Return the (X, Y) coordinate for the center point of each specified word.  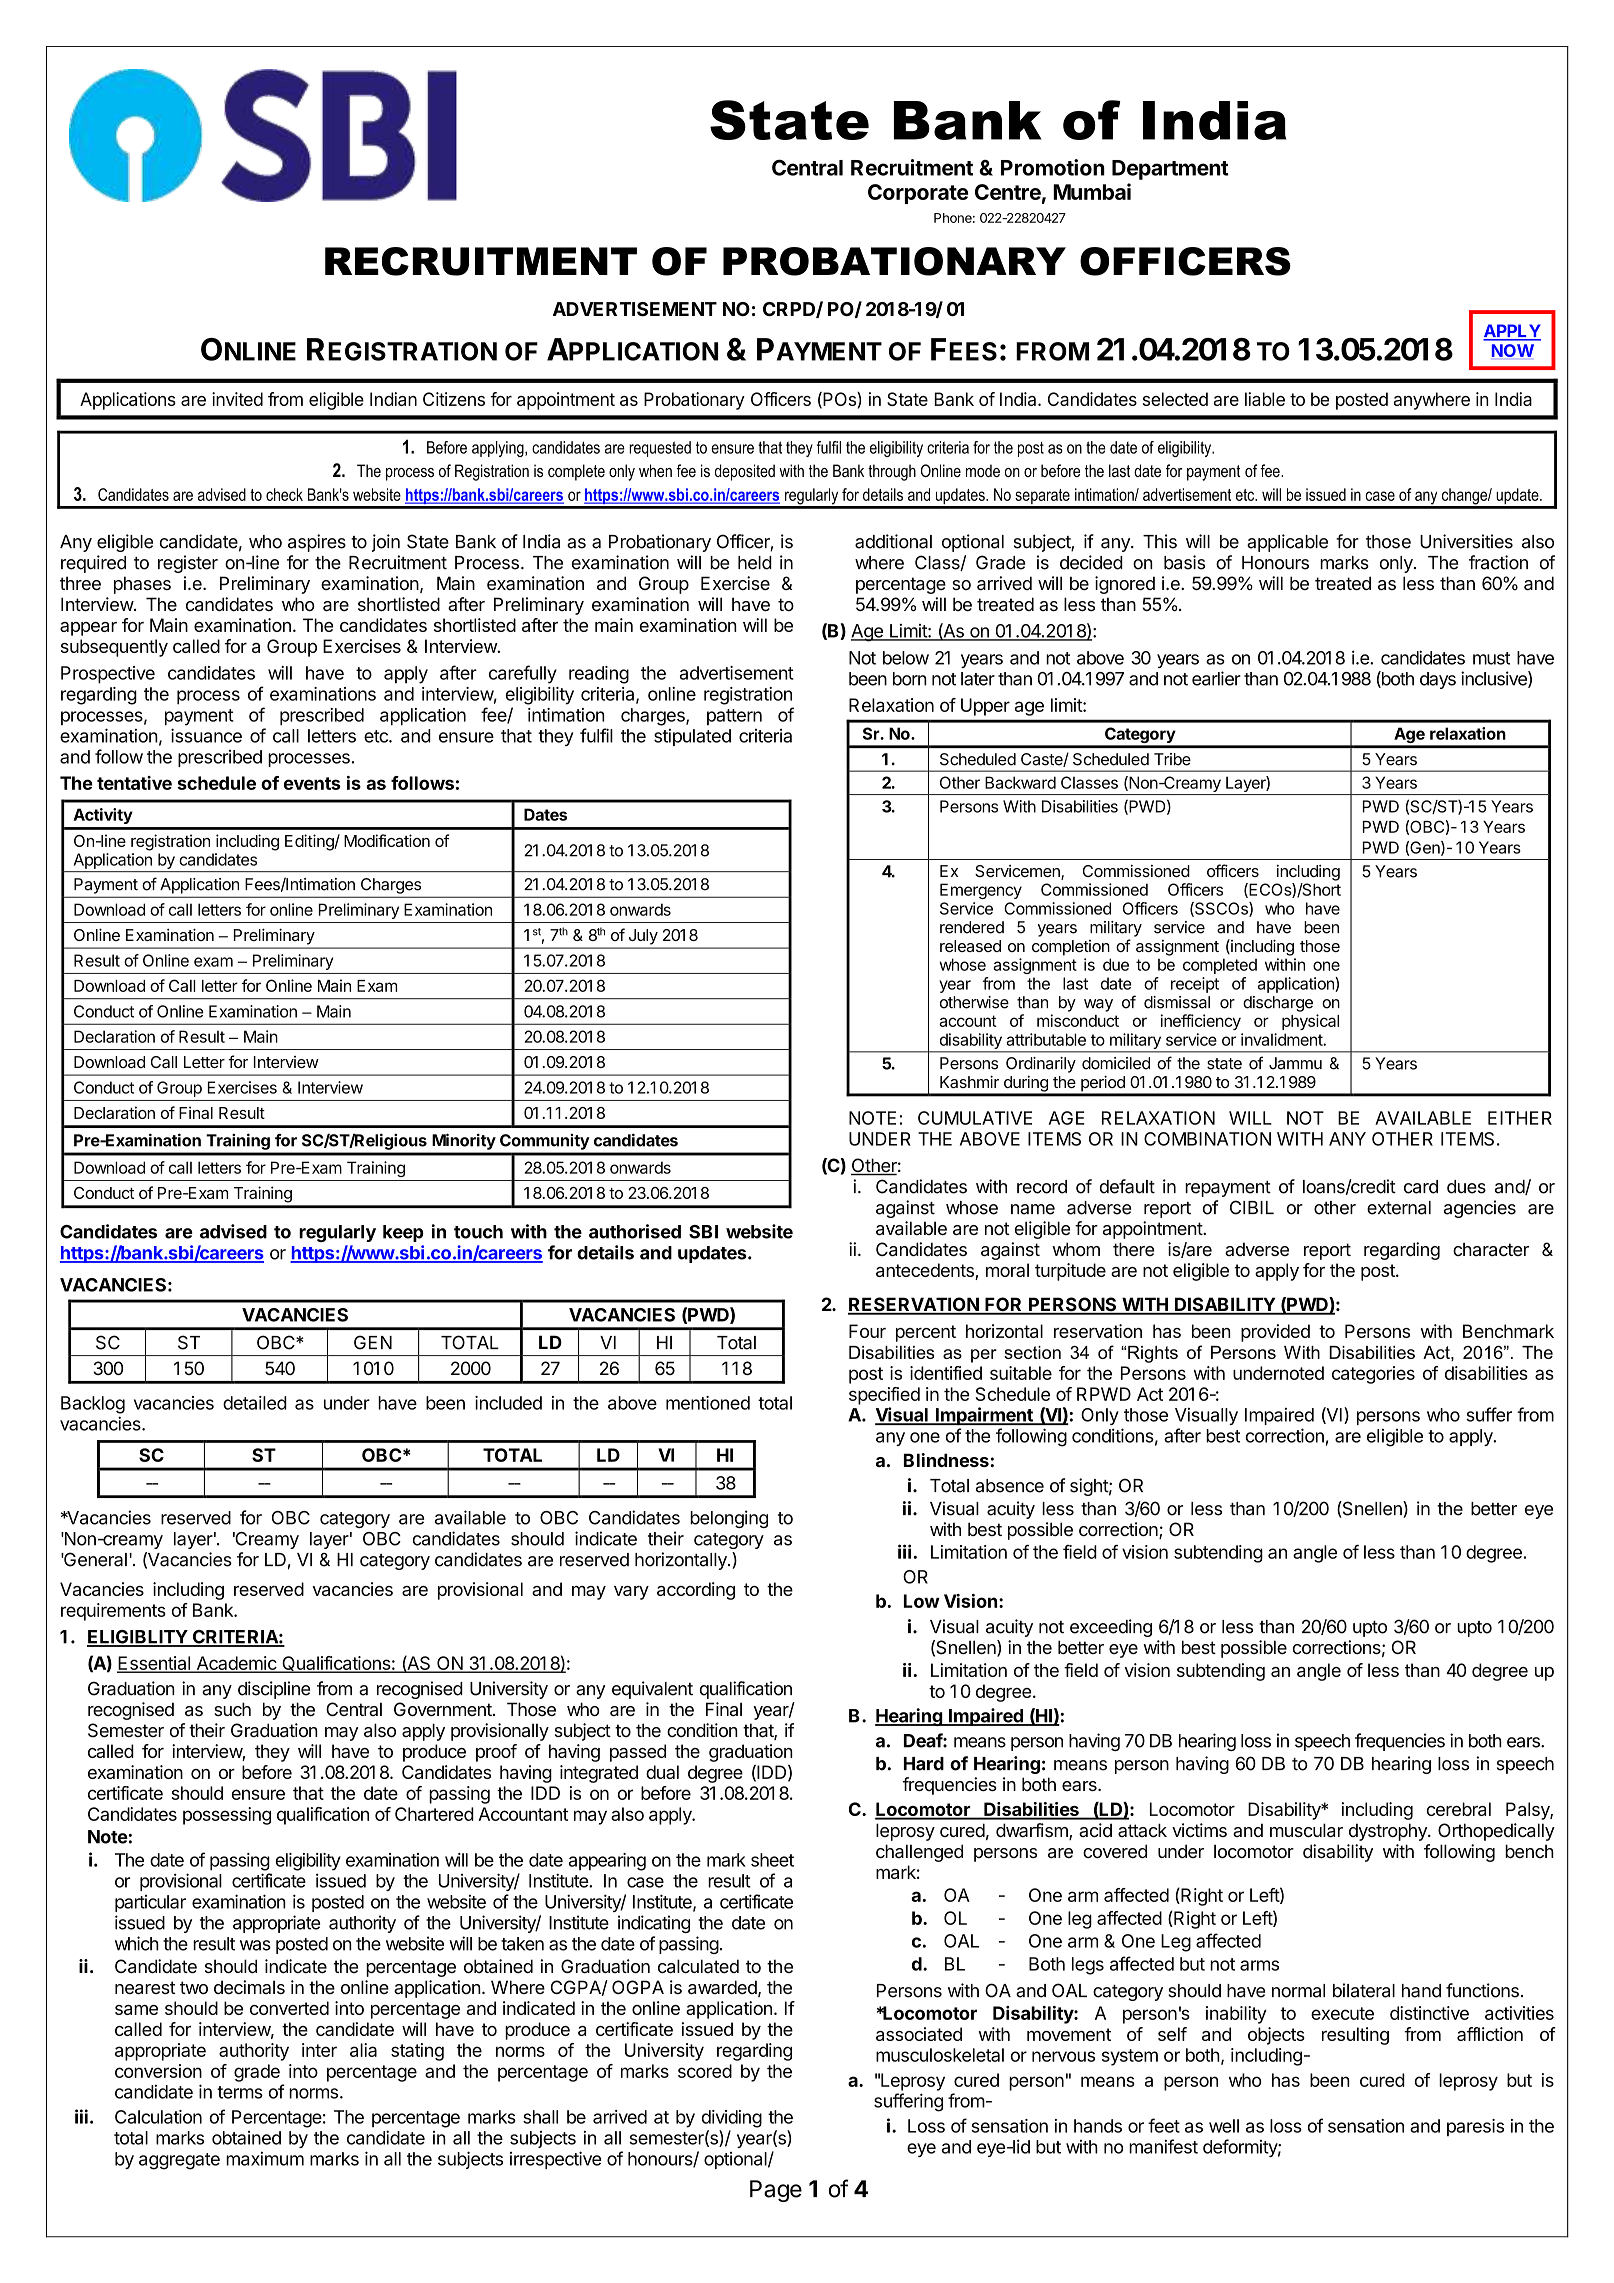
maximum (265, 2159)
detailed (255, 1403)
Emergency (981, 891)
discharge (1278, 1004)
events (312, 783)
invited (237, 399)
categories (1373, 1375)
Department (1170, 170)
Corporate (918, 194)
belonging (729, 1519)
